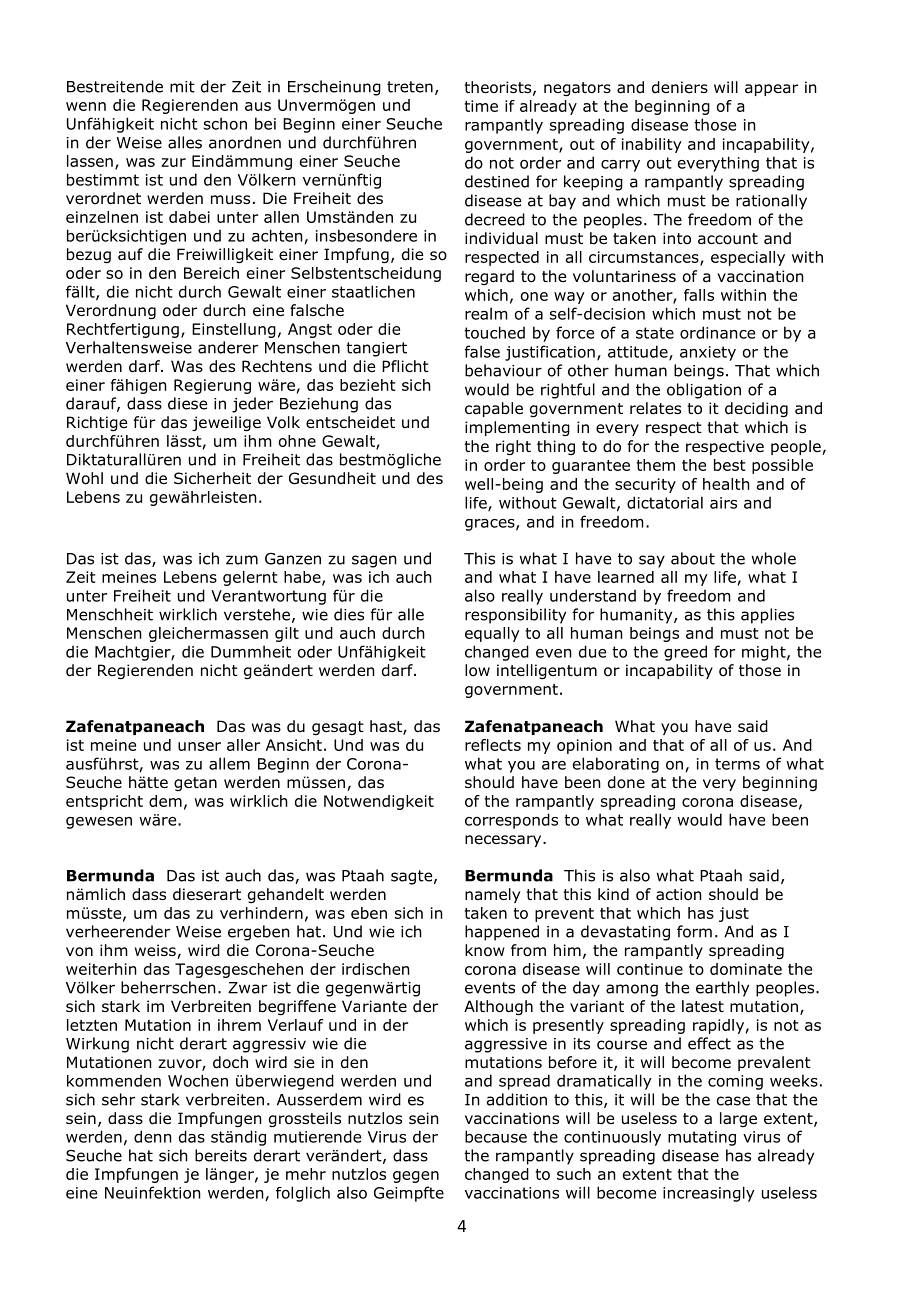  Describe the element at coordinates (156, 951) in the screenshot. I see `weiss` at that location.
